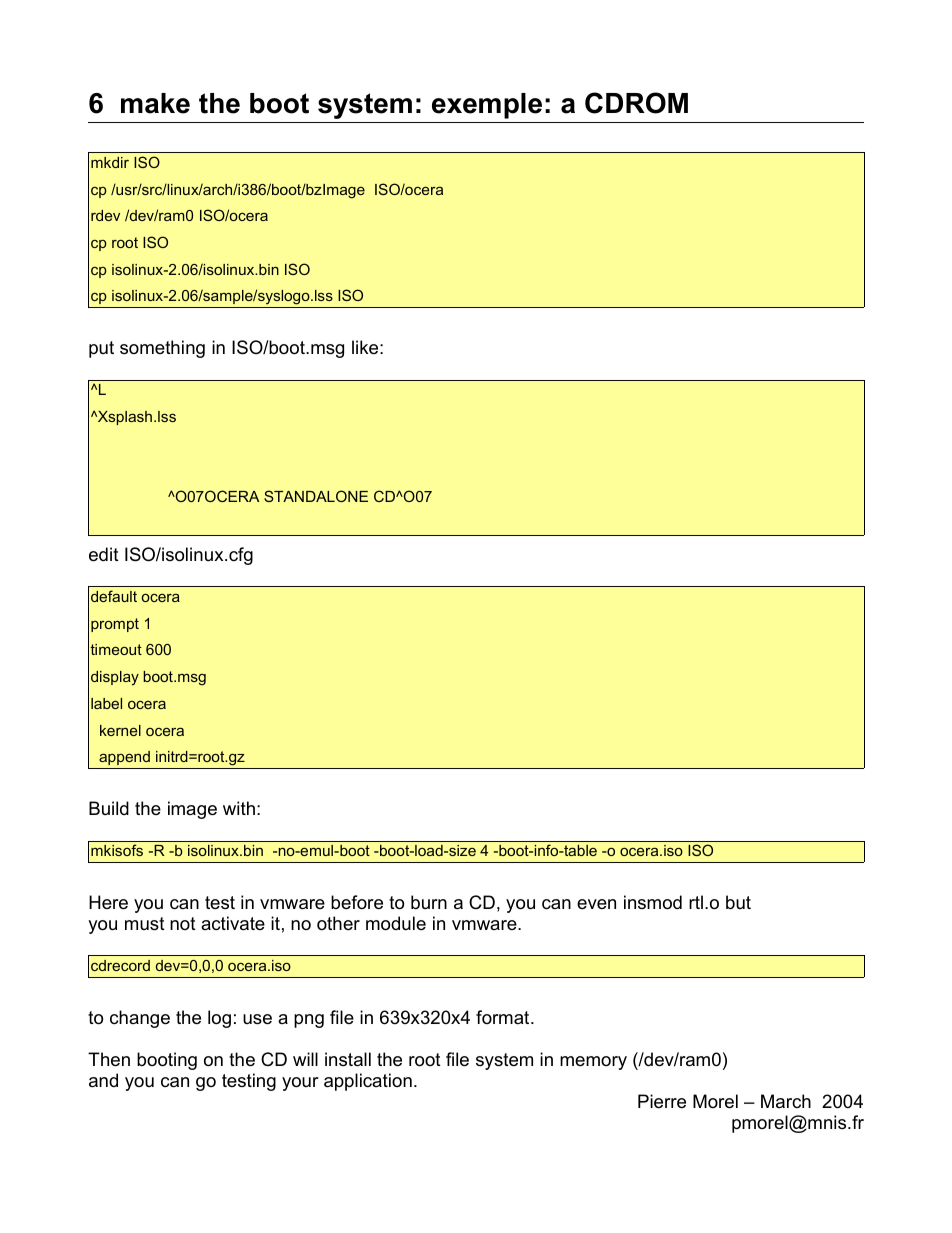  Describe the element at coordinates (316, 496) in the document. I see `STANDALONE` at that location.
